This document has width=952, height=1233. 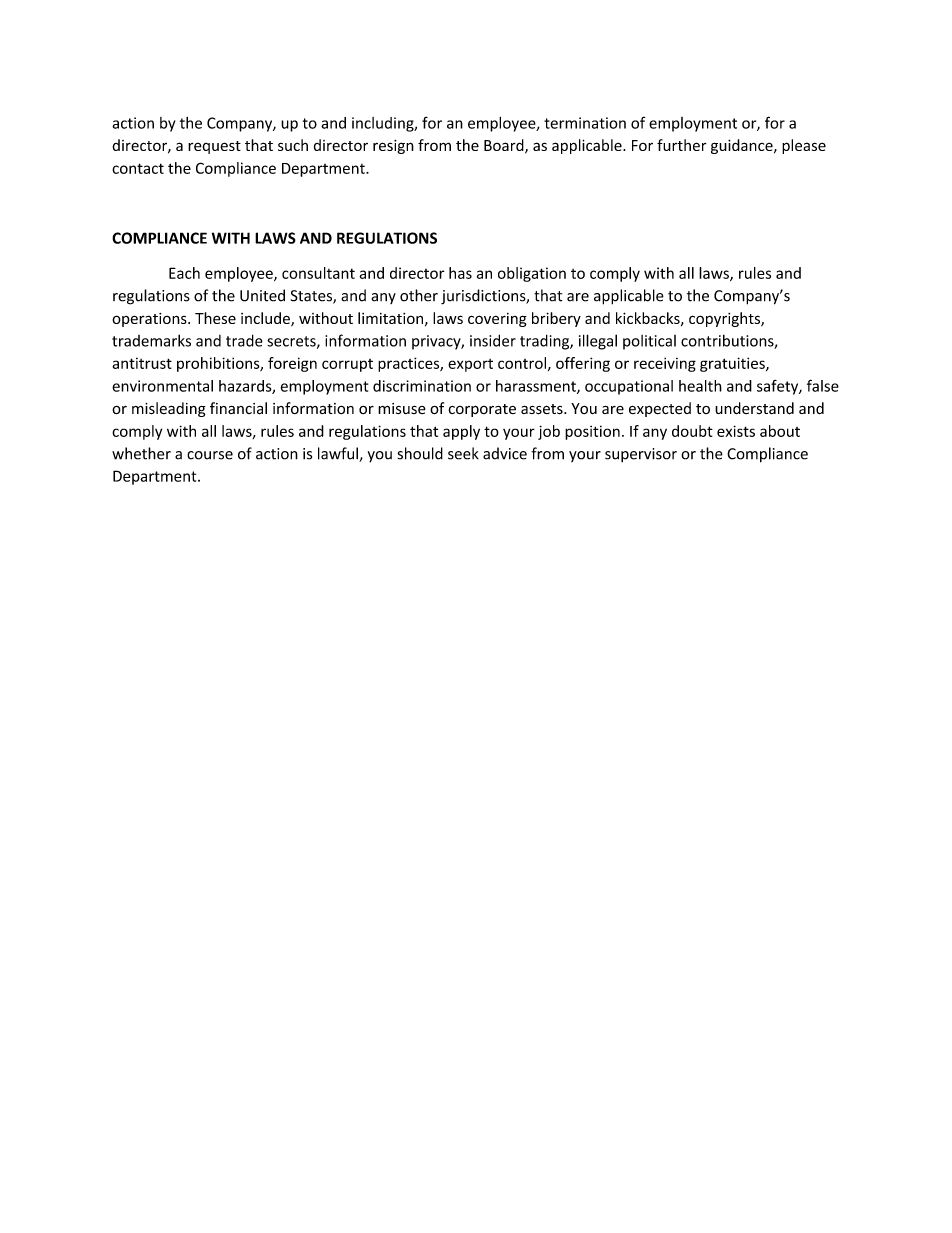 What do you see at coordinates (682, 145) in the document?
I see `further` at bounding box center [682, 145].
